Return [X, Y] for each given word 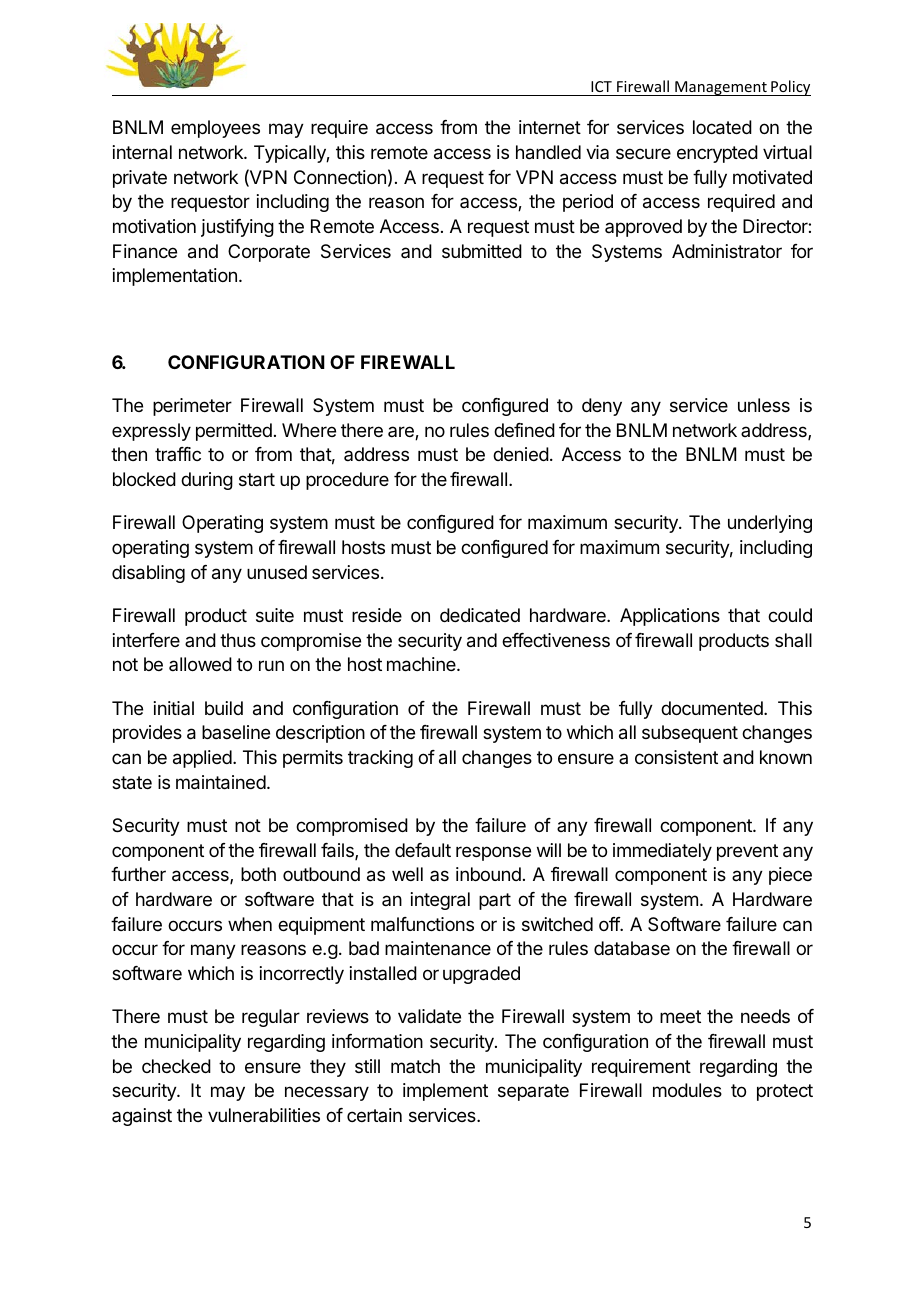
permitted [234, 432]
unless [764, 405]
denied [521, 454]
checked [176, 1066]
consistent [676, 757]
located [722, 127]
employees [215, 129]
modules [687, 1090]
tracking [380, 759]
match [415, 1066]
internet [550, 127]
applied [202, 759]
